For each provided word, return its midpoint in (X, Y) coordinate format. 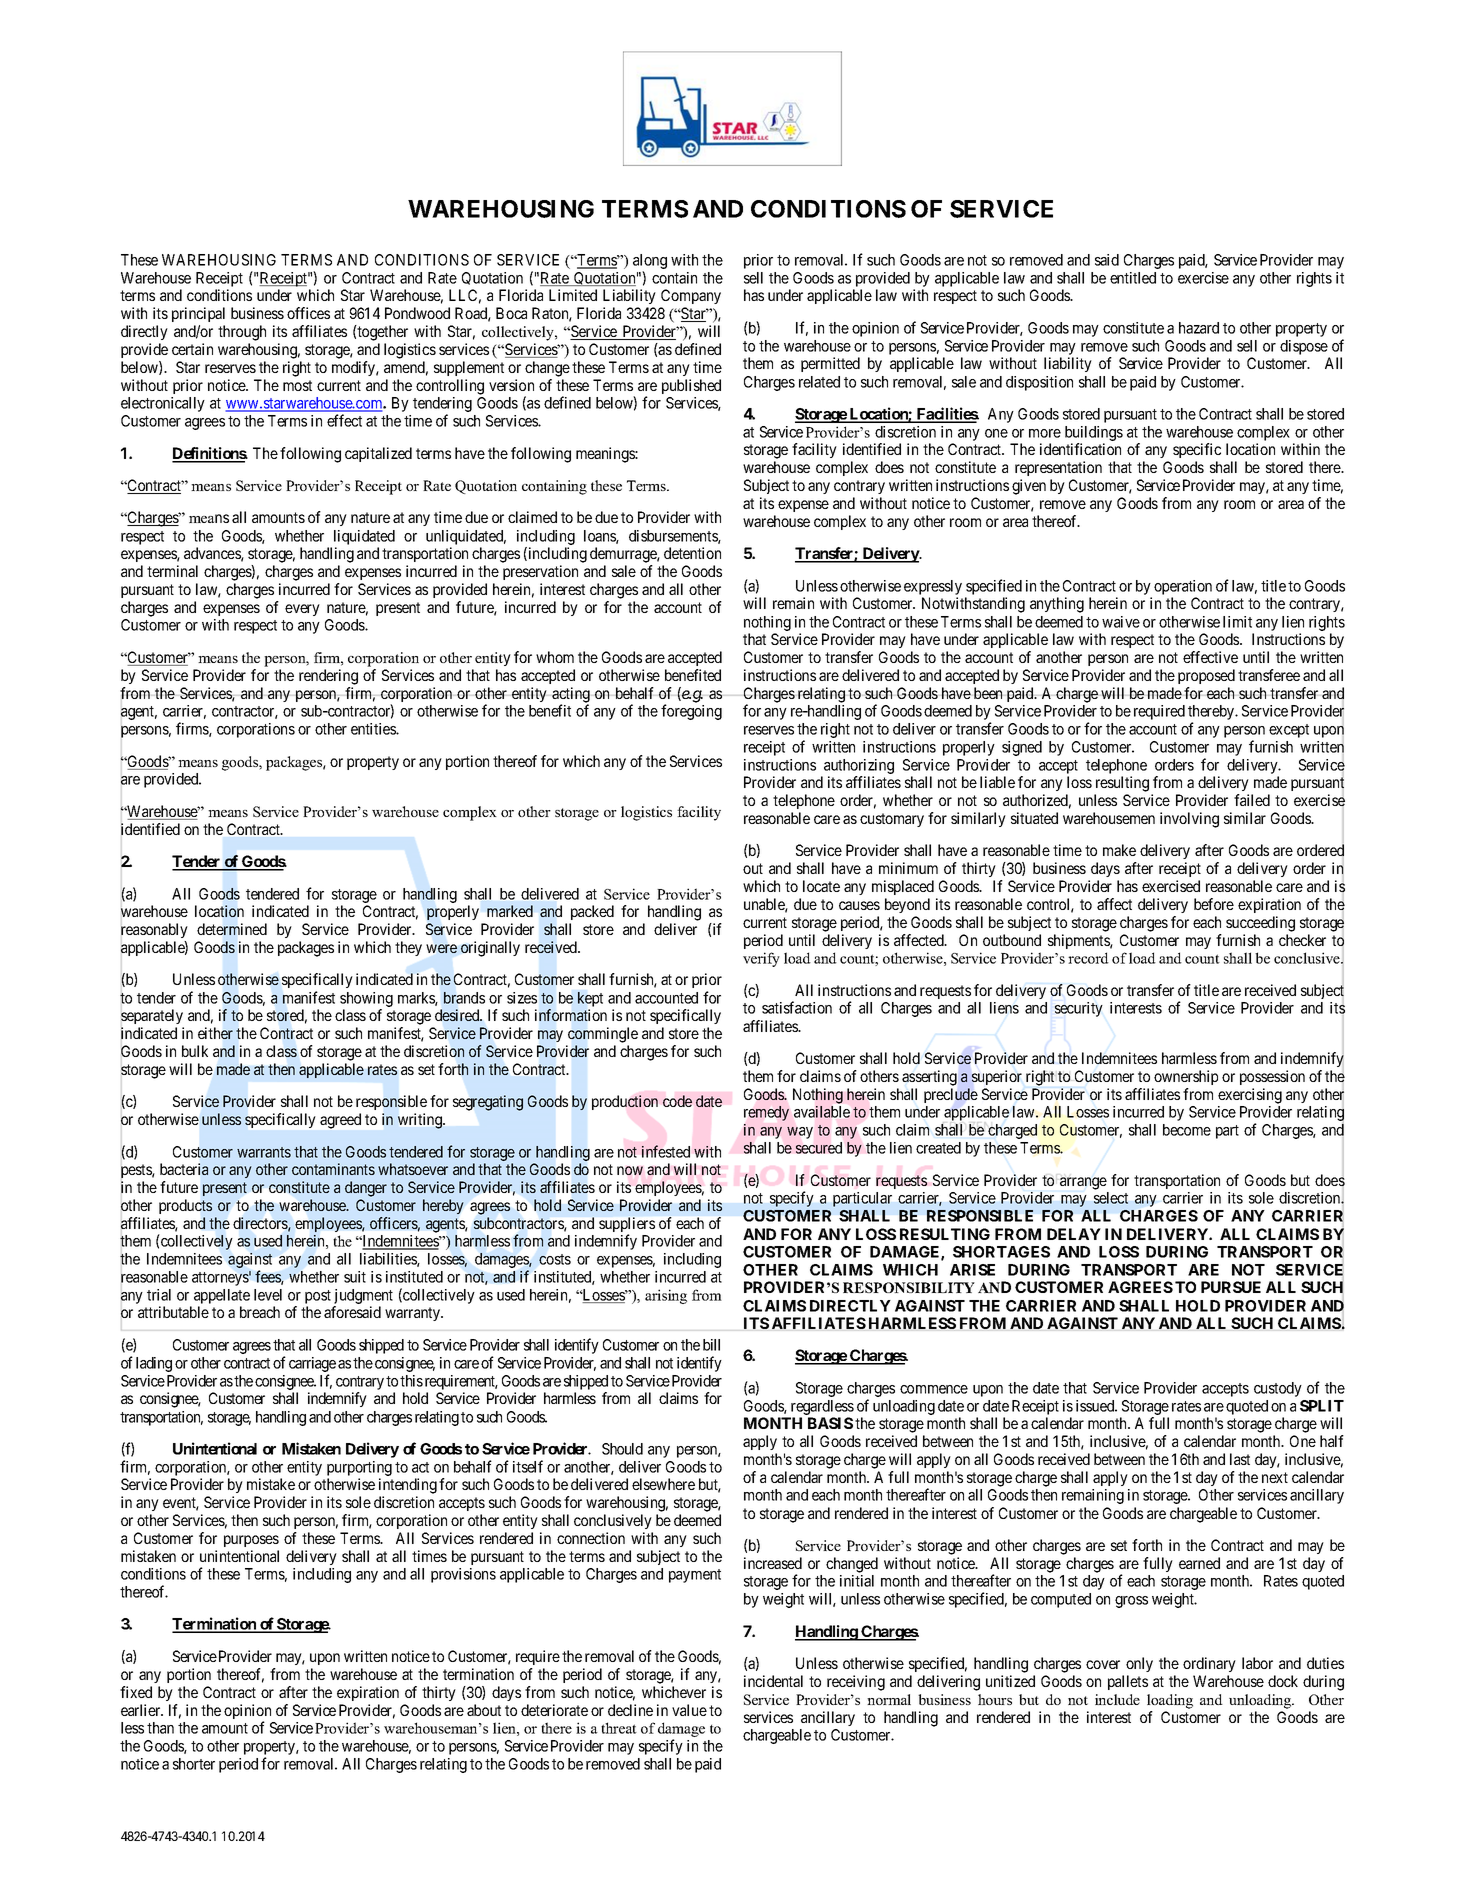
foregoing (691, 712)
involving (1189, 820)
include (1117, 1699)
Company (691, 296)
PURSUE (1231, 1287)
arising (666, 1296)
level (268, 1295)
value (689, 1710)
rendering (328, 677)
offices (308, 313)
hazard (1199, 328)
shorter (194, 1764)
